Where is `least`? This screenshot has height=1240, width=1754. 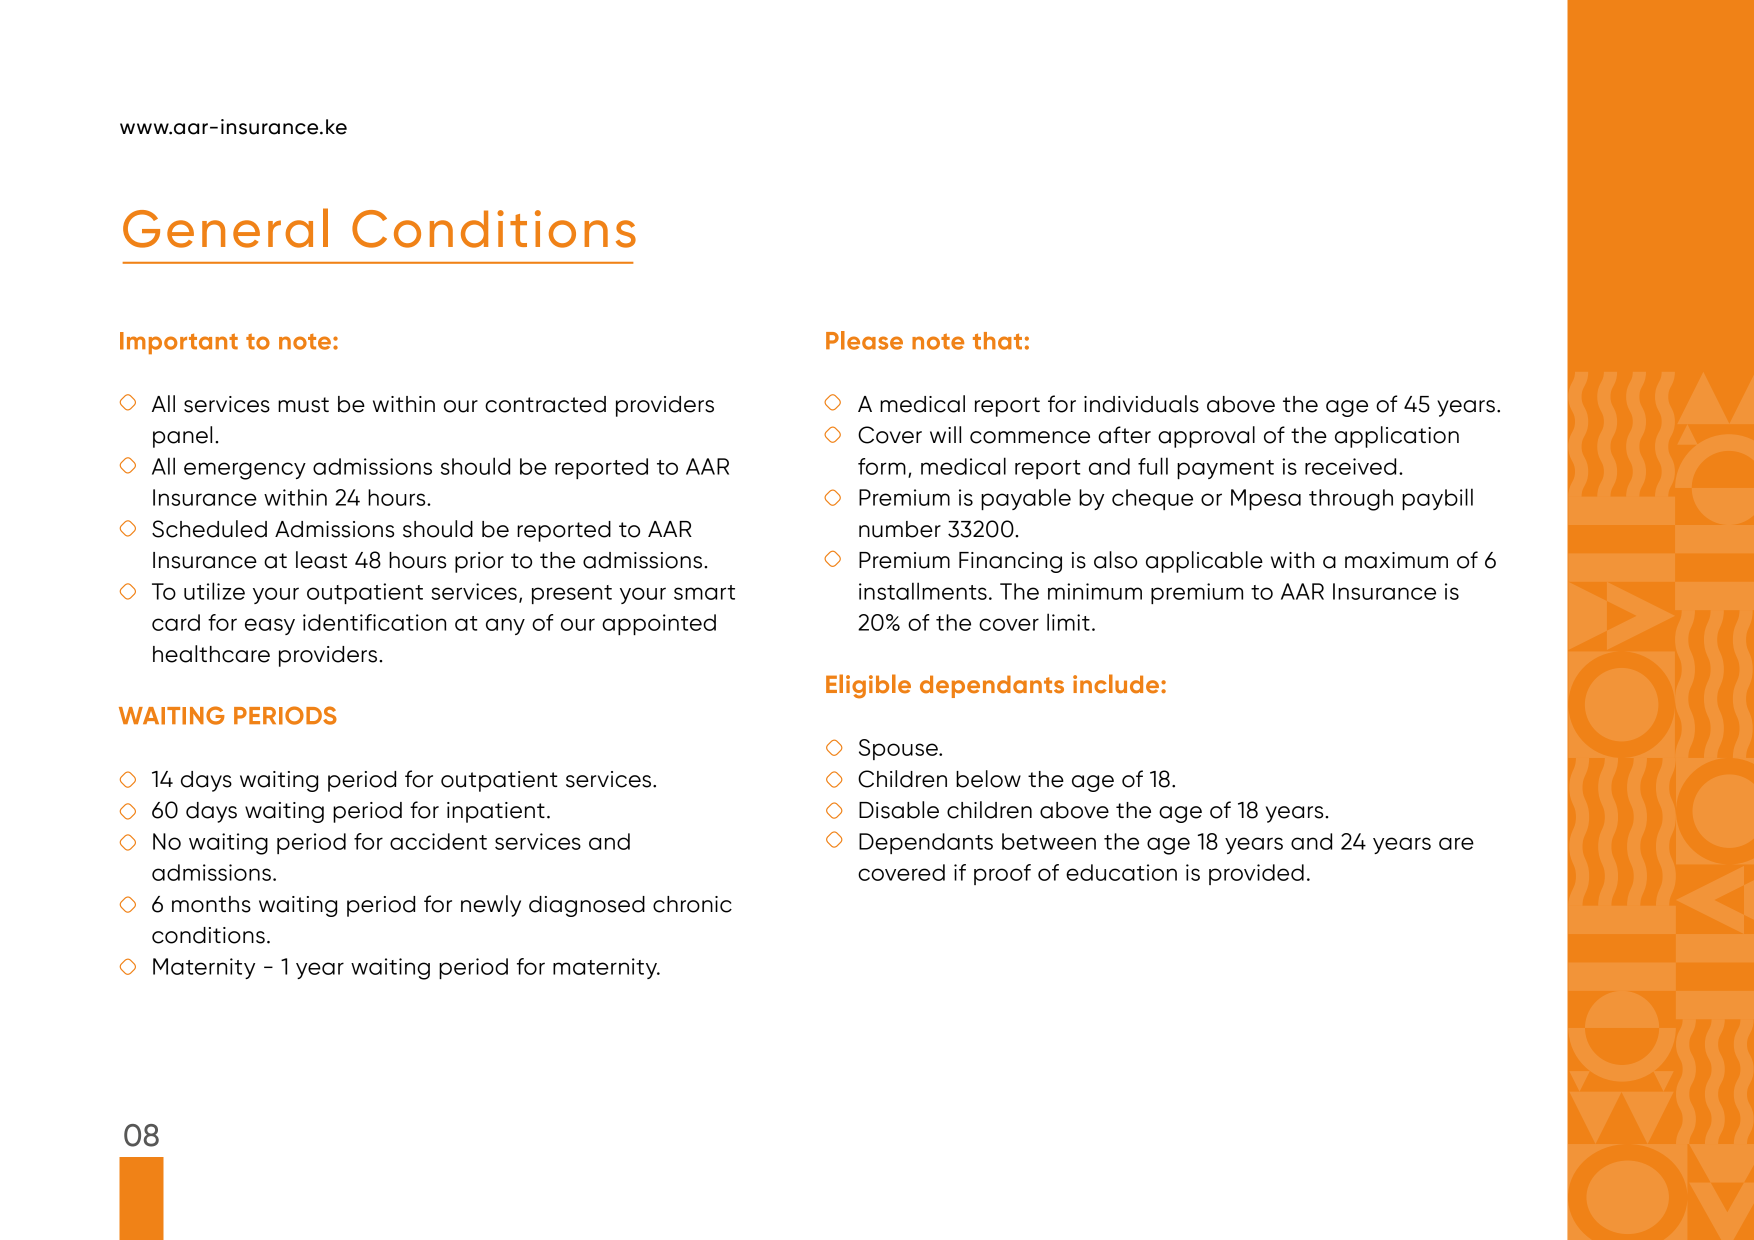
least is located at coordinates (321, 560).
